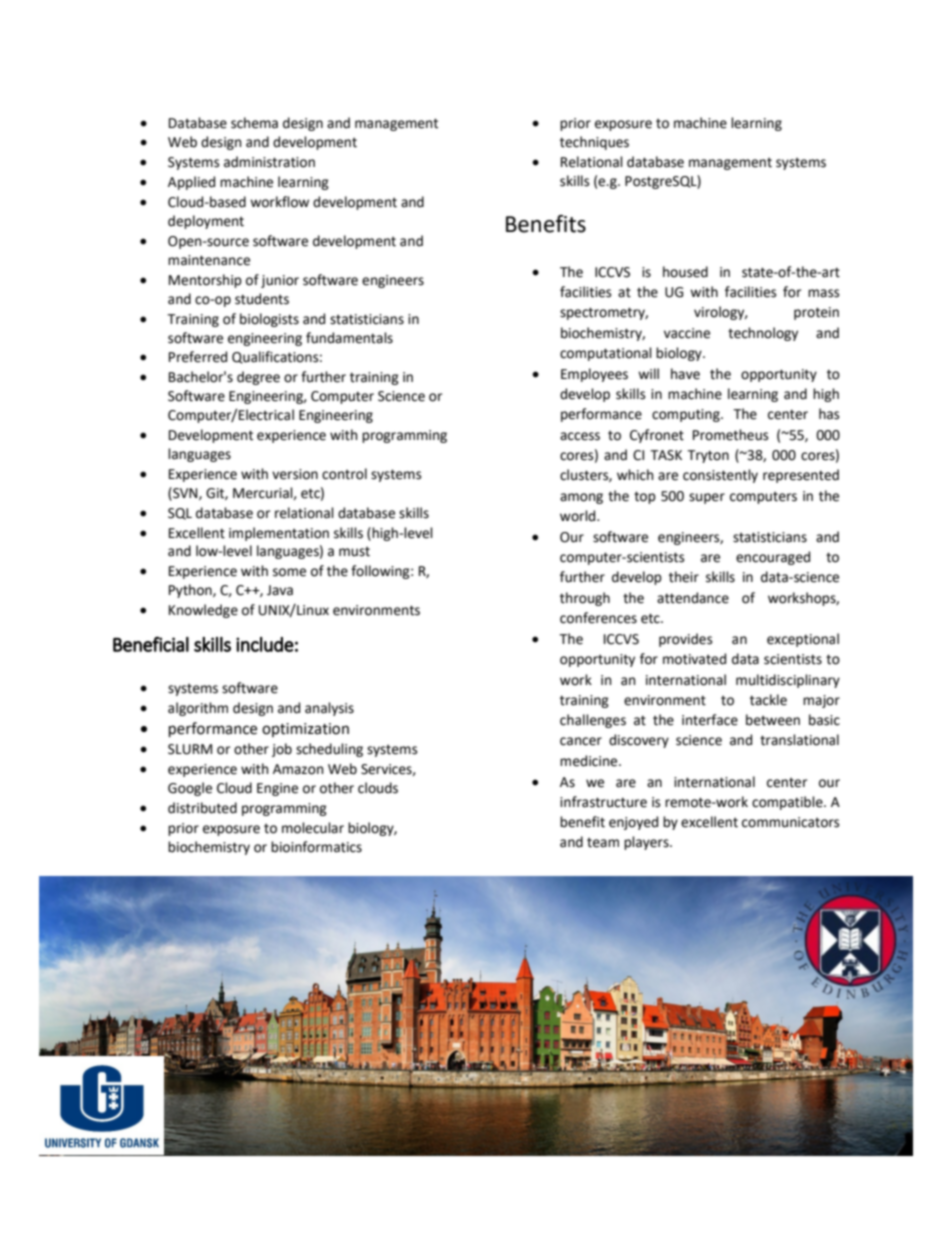 The width and height of the image is (952, 1233). Describe the element at coordinates (202, 808) in the image. I see `distributed` at that location.
